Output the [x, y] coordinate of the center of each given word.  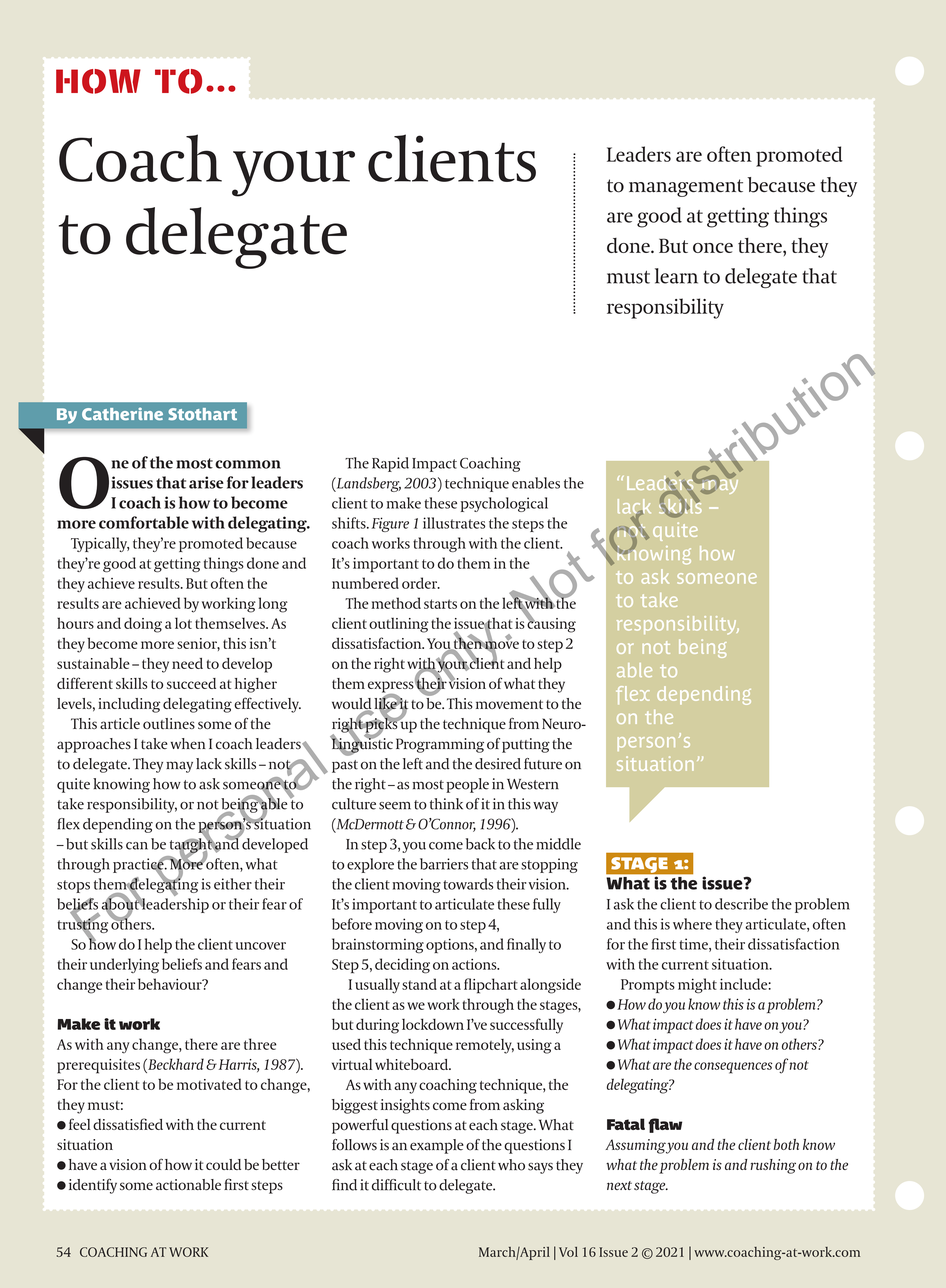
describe [741, 904]
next [619, 1185]
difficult [396, 1185]
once [713, 248]
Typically [100, 544]
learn [676, 276]
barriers [444, 864]
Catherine [122, 413]
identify [93, 1186]
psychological [504, 504]
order [421, 583]
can [137, 846]
